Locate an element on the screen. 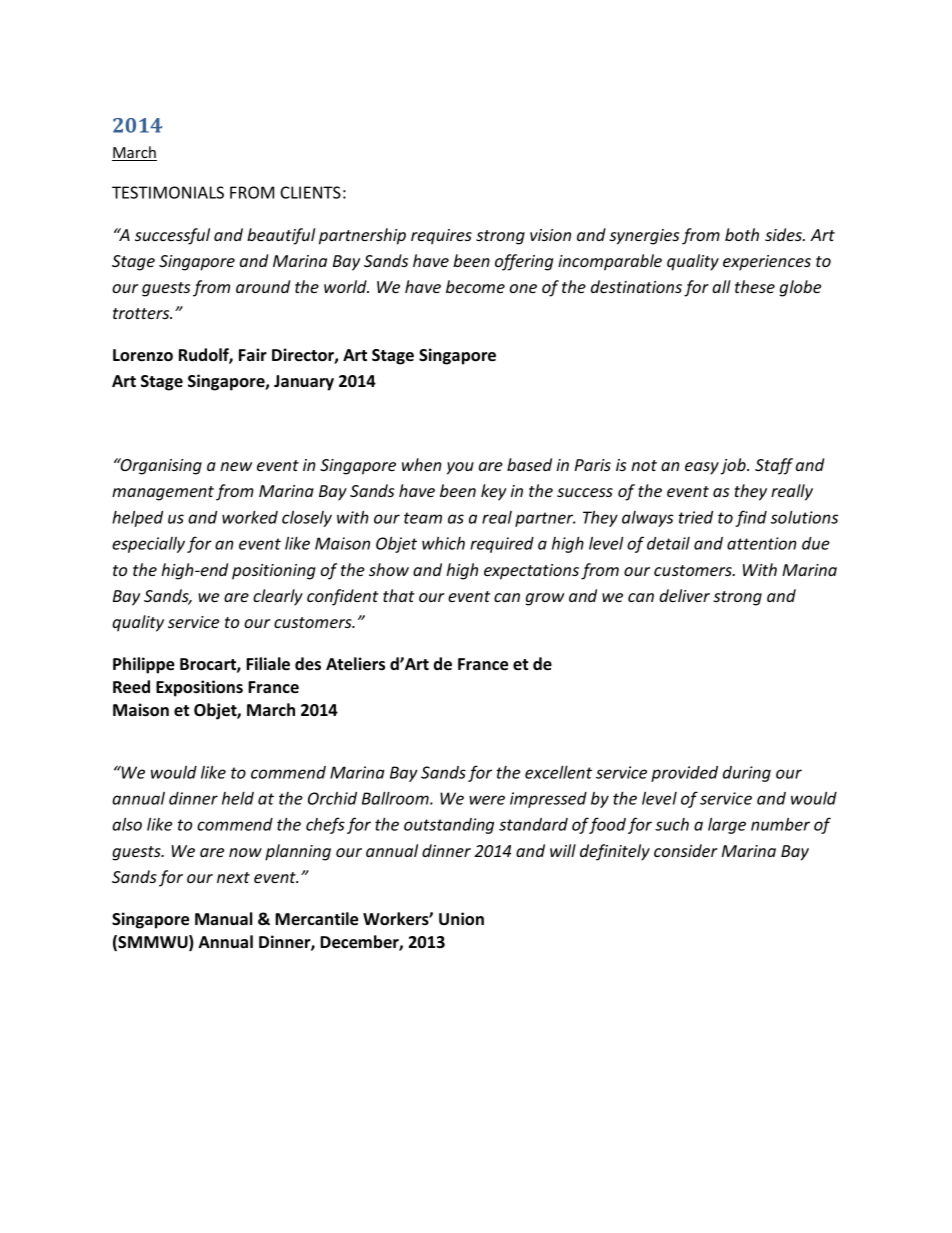 Image resolution: width=952 pixels, height=1233 pixels. new is located at coordinates (236, 466).
